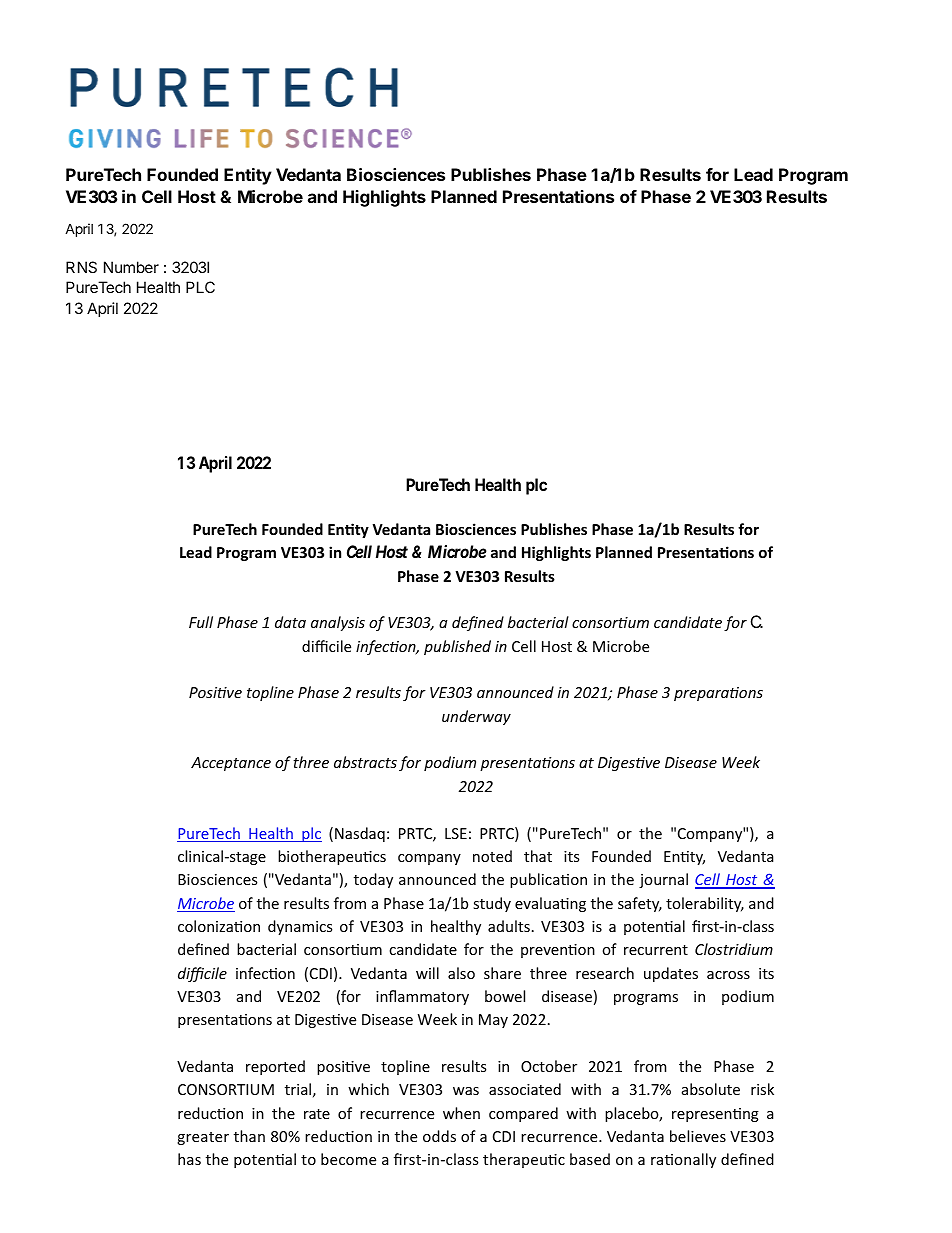 Image resolution: width=952 pixels, height=1233 pixels. Describe the element at coordinates (203, 1138) in the image. I see `greater` at that location.
